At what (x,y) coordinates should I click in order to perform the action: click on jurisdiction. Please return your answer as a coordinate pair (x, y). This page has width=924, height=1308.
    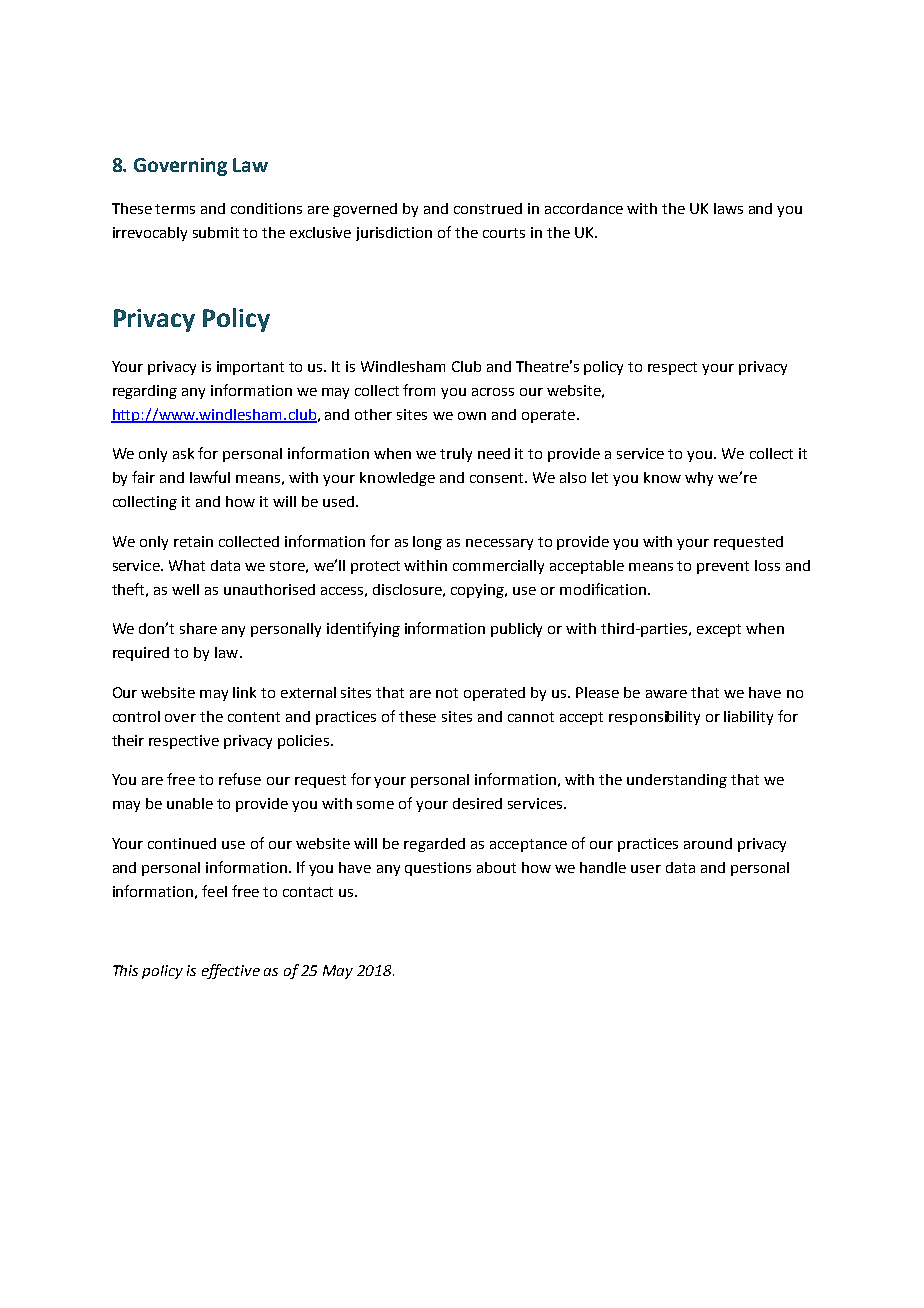
    Looking at the image, I should click on (394, 234).
